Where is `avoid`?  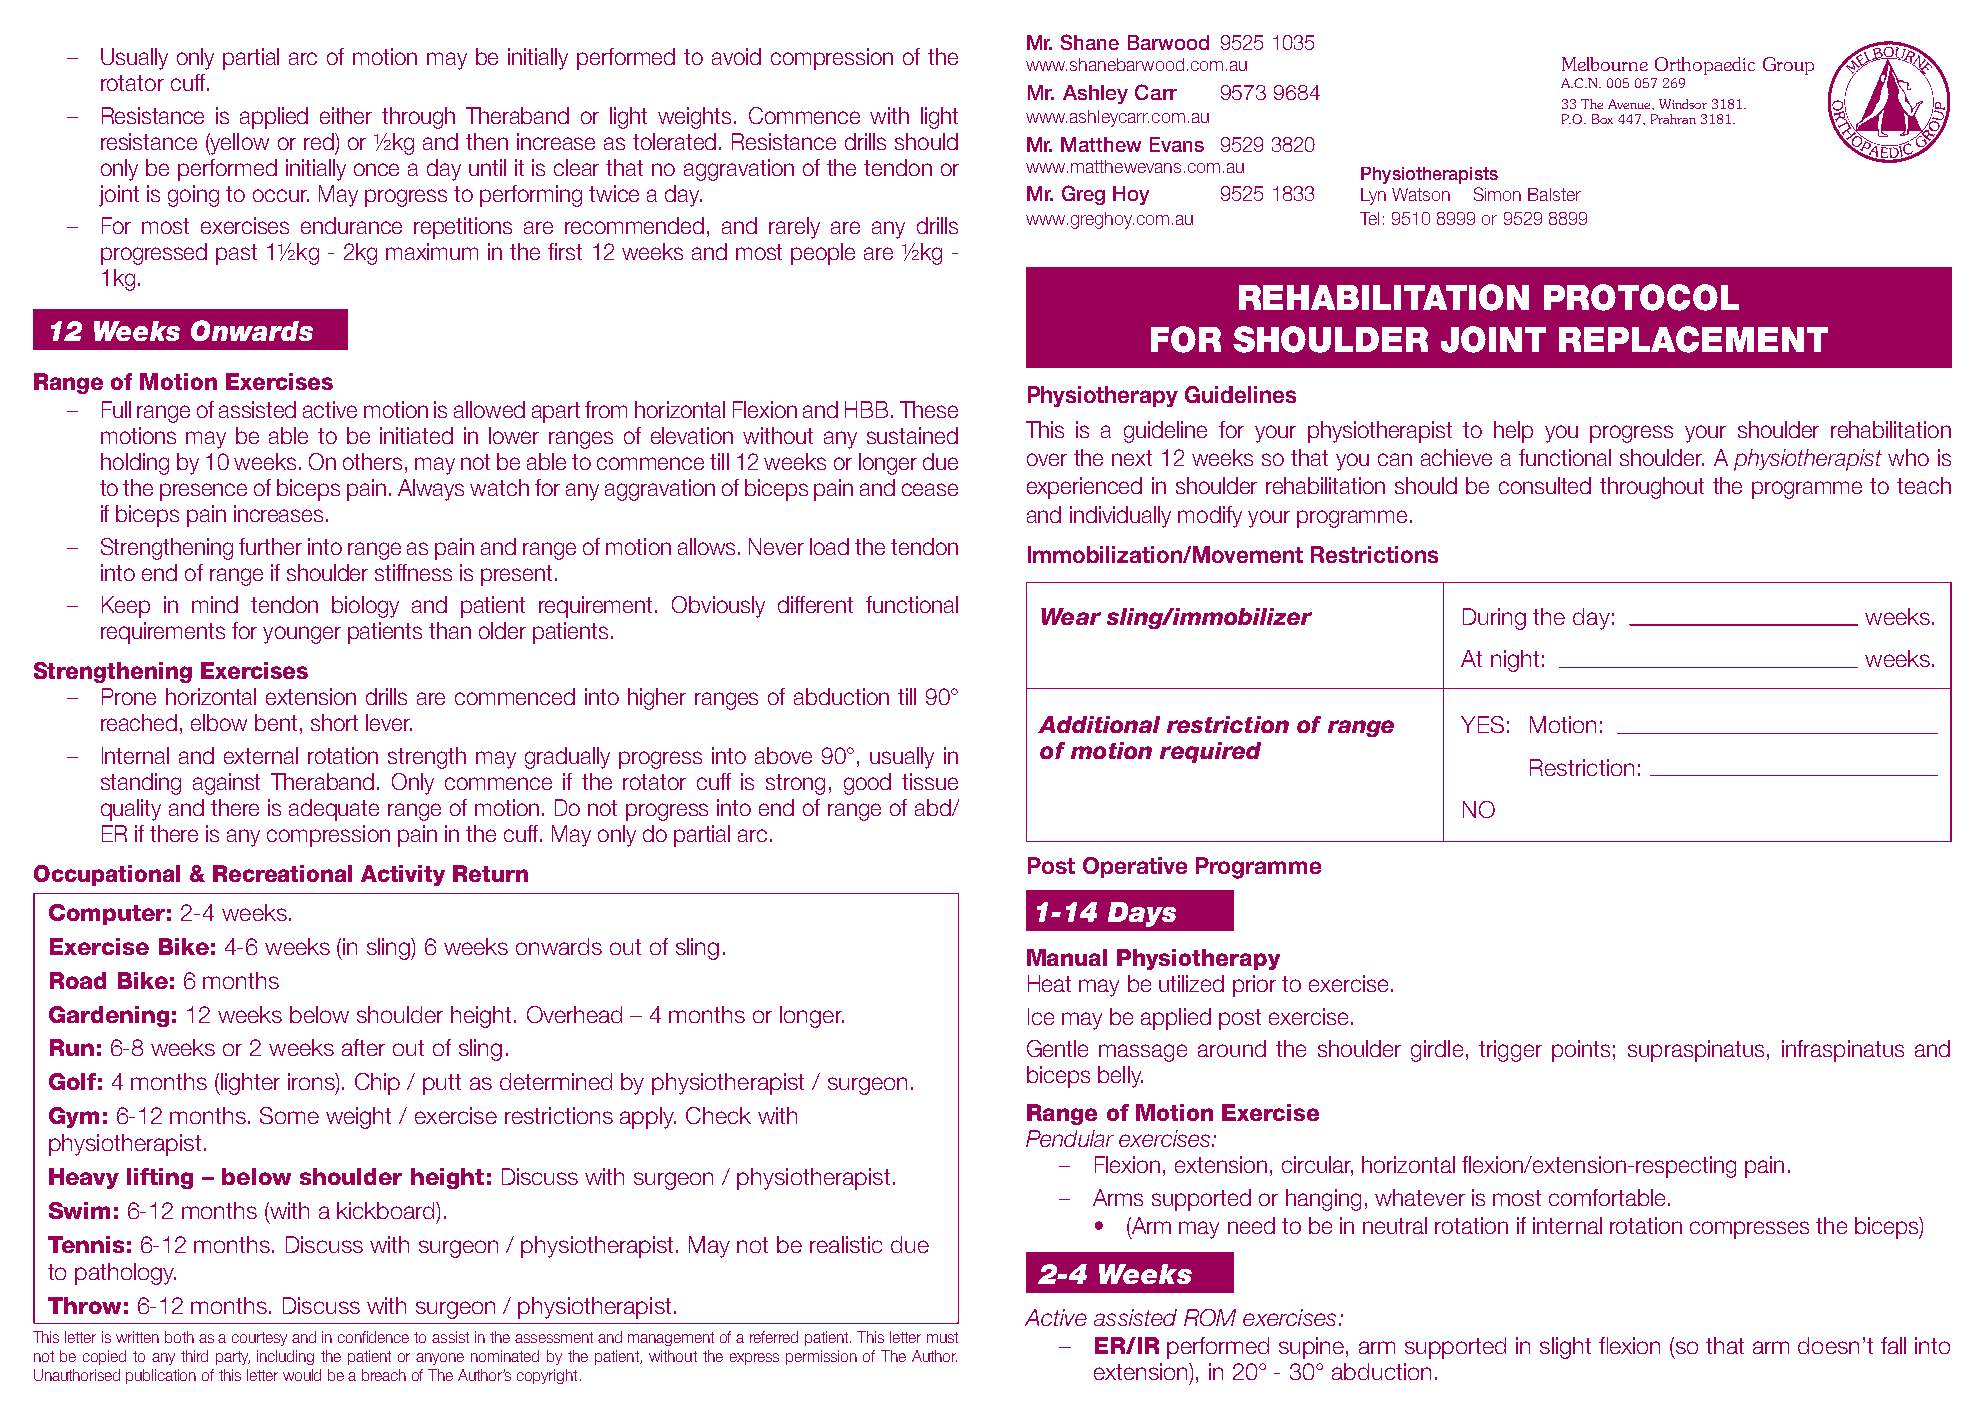
avoid is located at coordinates (736, 56).
